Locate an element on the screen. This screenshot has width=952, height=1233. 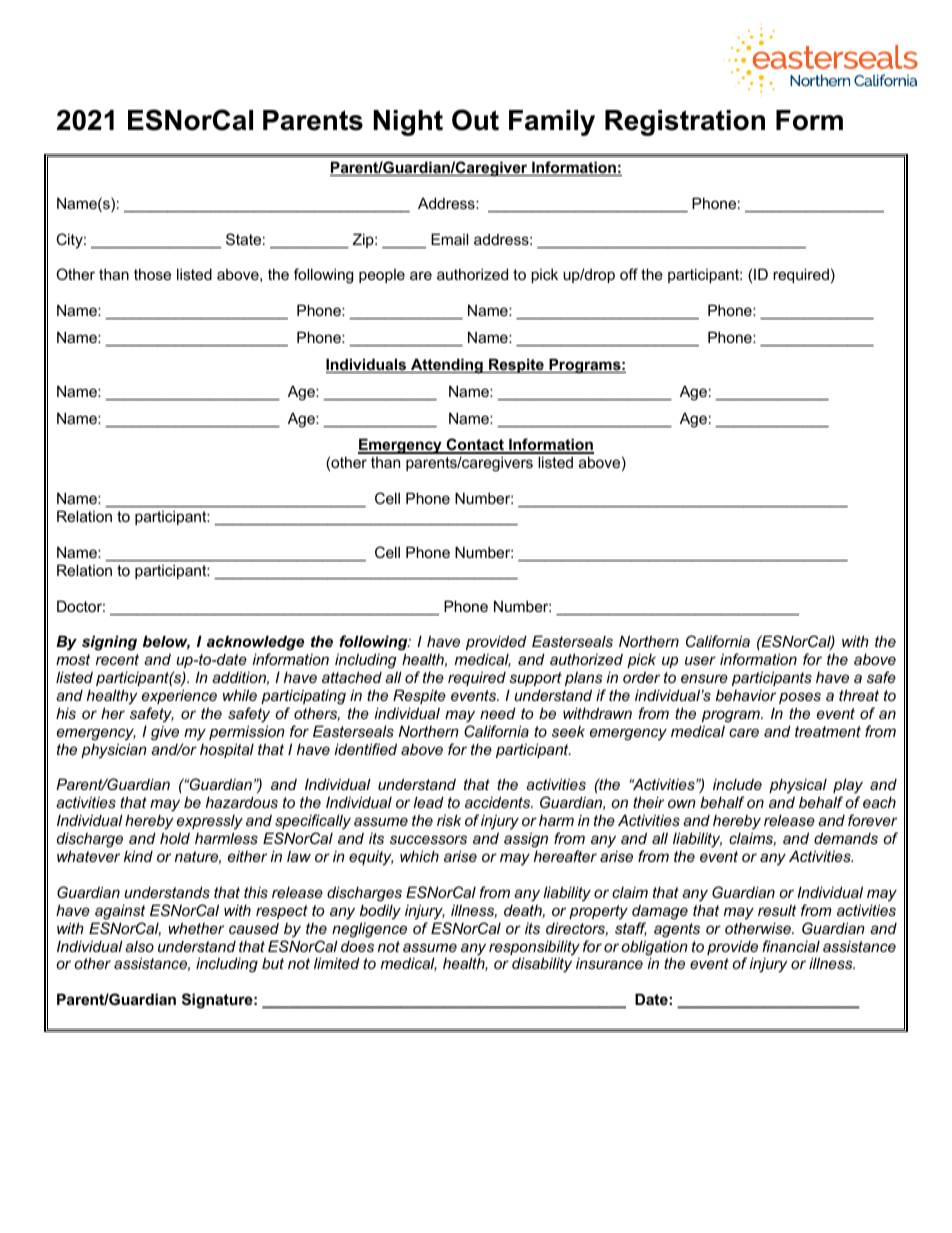
Night is located at coordinates (408, 123).
